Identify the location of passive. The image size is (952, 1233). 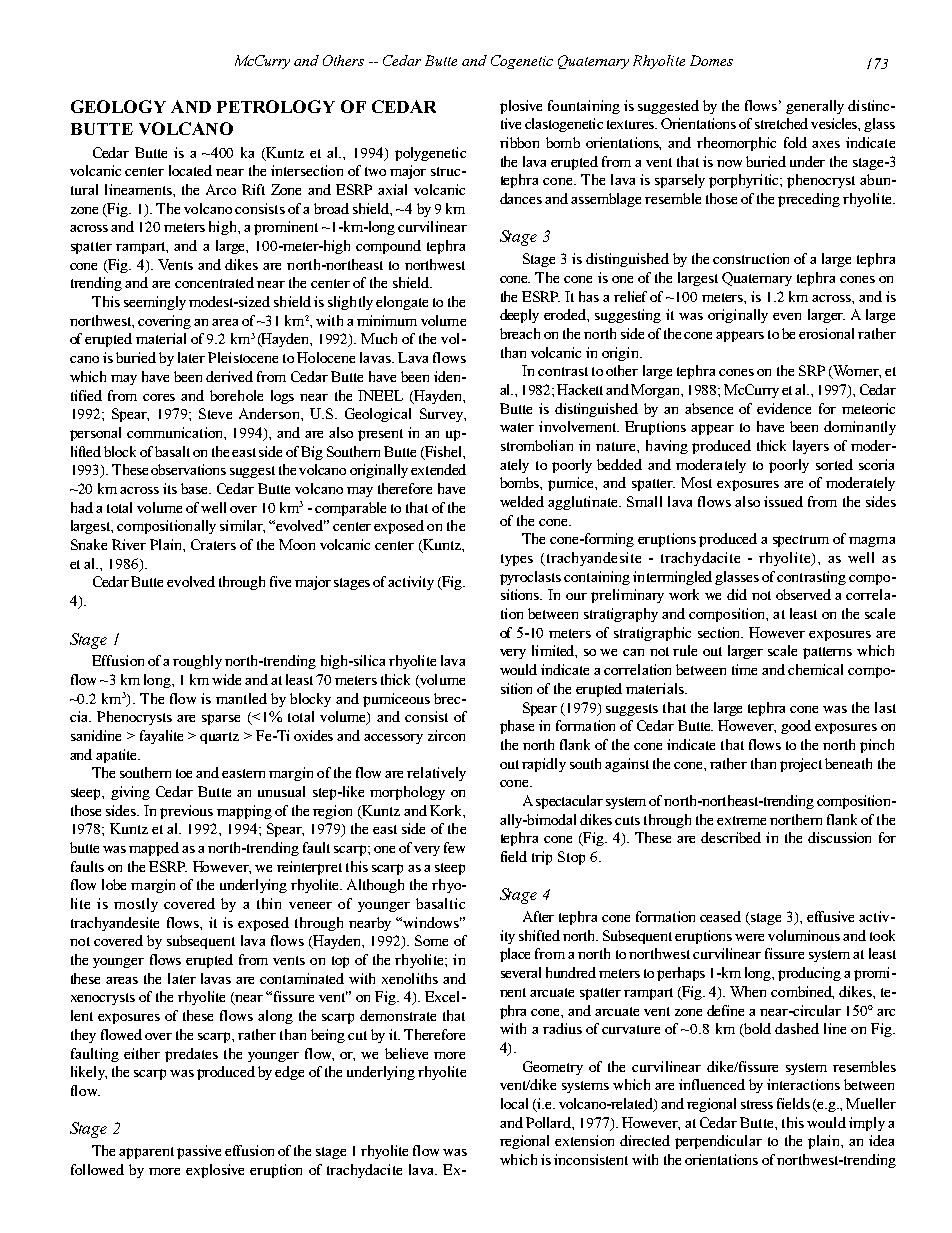
(199, 1152).
